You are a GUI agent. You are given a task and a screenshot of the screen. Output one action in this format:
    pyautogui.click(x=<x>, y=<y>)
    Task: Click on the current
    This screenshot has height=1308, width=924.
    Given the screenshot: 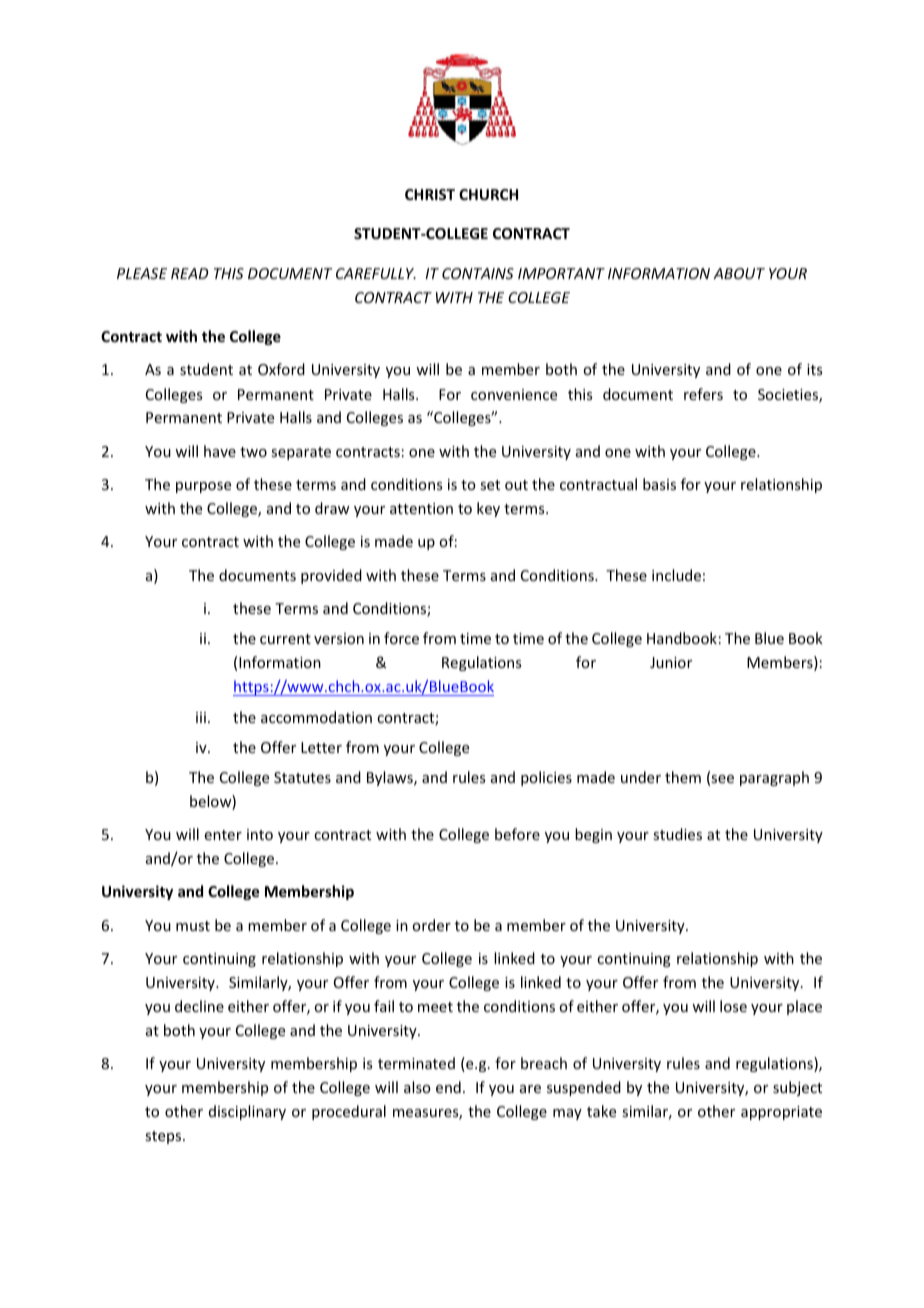 What is the action you would take?
    pyautogui.click(x=285, y=639)
